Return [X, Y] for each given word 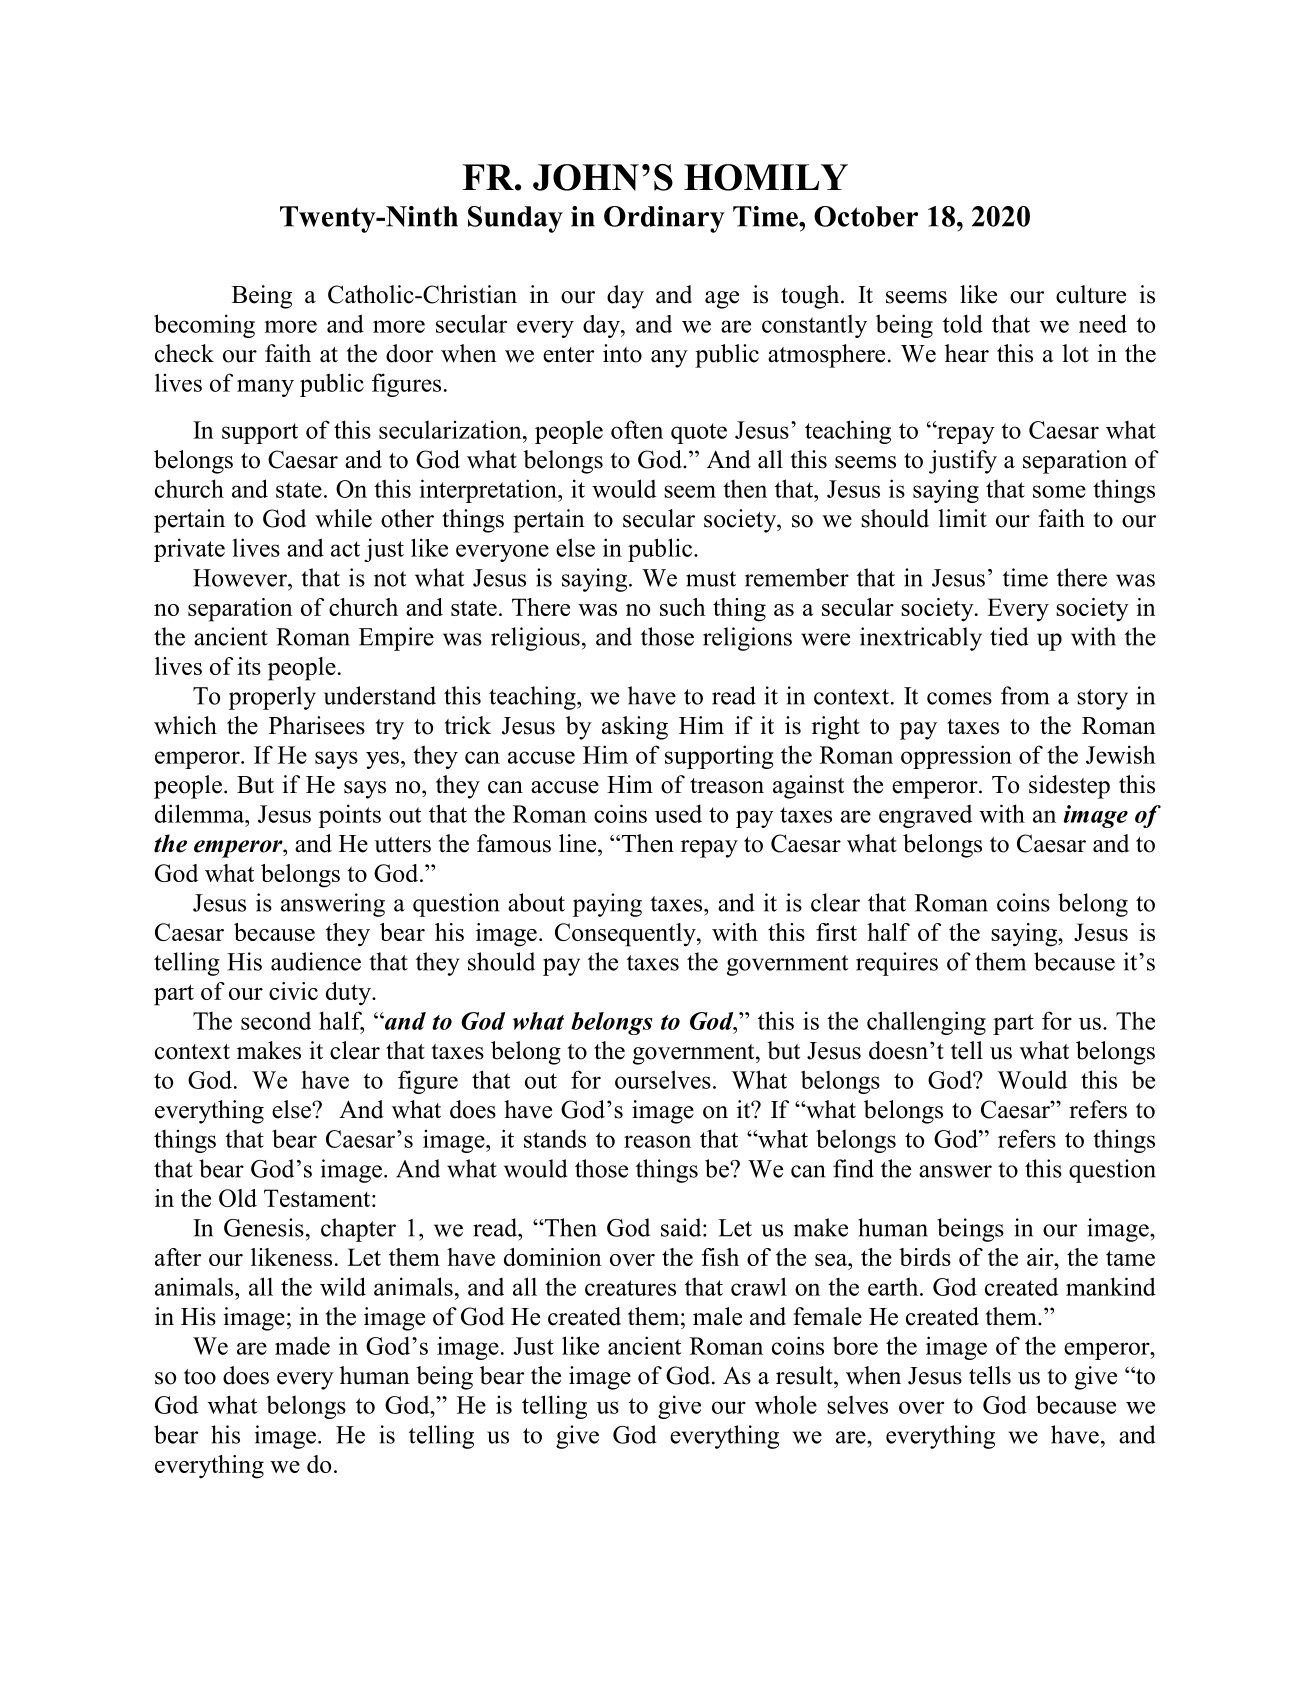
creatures [630, 1288]
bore [855, 1345]
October [866, 216]
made [302, 1345]
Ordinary [664, 219]
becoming [204, 326]
